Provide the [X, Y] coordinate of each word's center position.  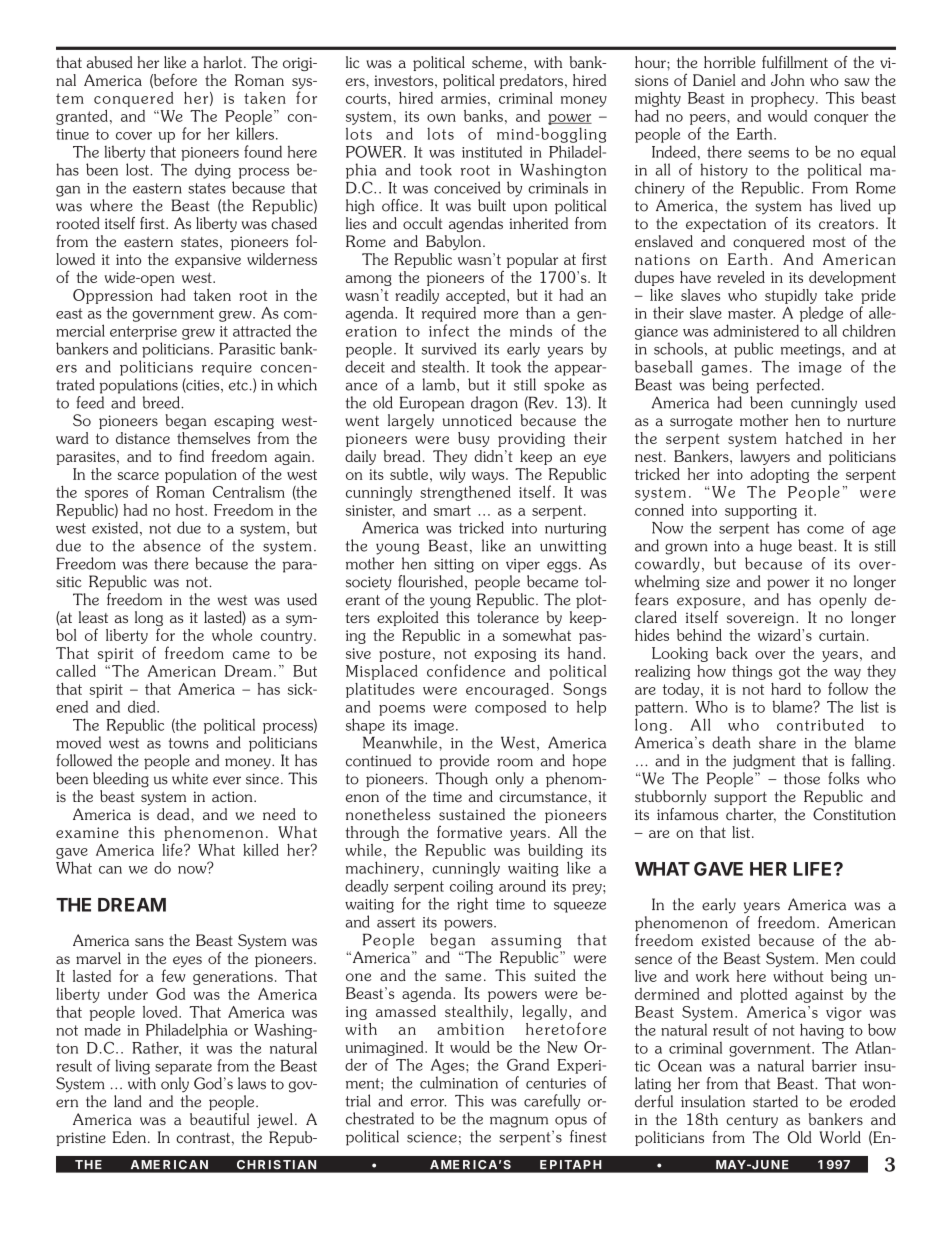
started [775, 1101]
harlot [224, 62]
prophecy [784, 99]
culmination [459, 1082]
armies [463, 98]
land [128, 1101]
